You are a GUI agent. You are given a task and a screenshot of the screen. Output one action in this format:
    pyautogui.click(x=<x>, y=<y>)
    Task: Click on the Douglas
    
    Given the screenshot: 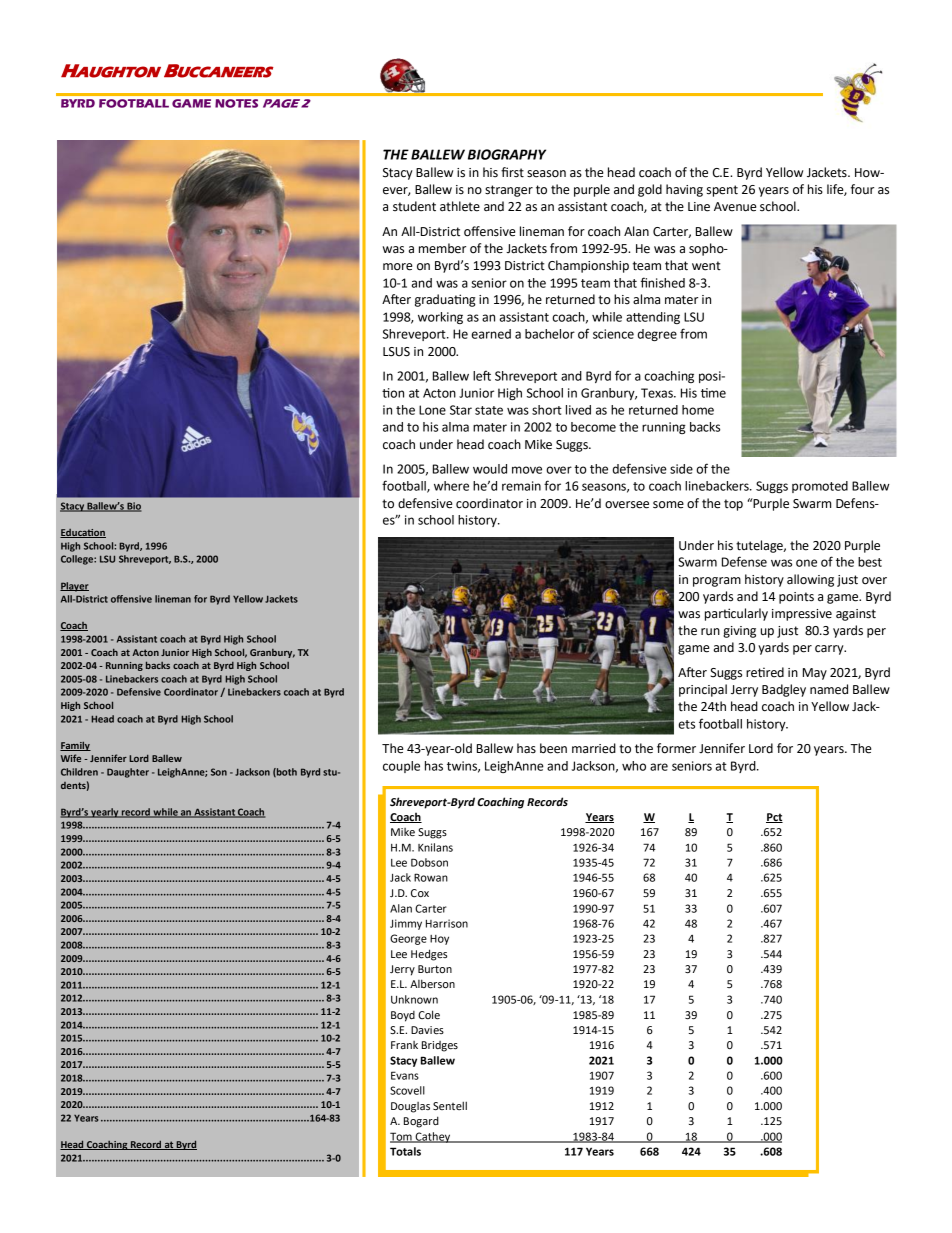 What is the action you would take?
    pyautogui.click(x=410, y=1107)
